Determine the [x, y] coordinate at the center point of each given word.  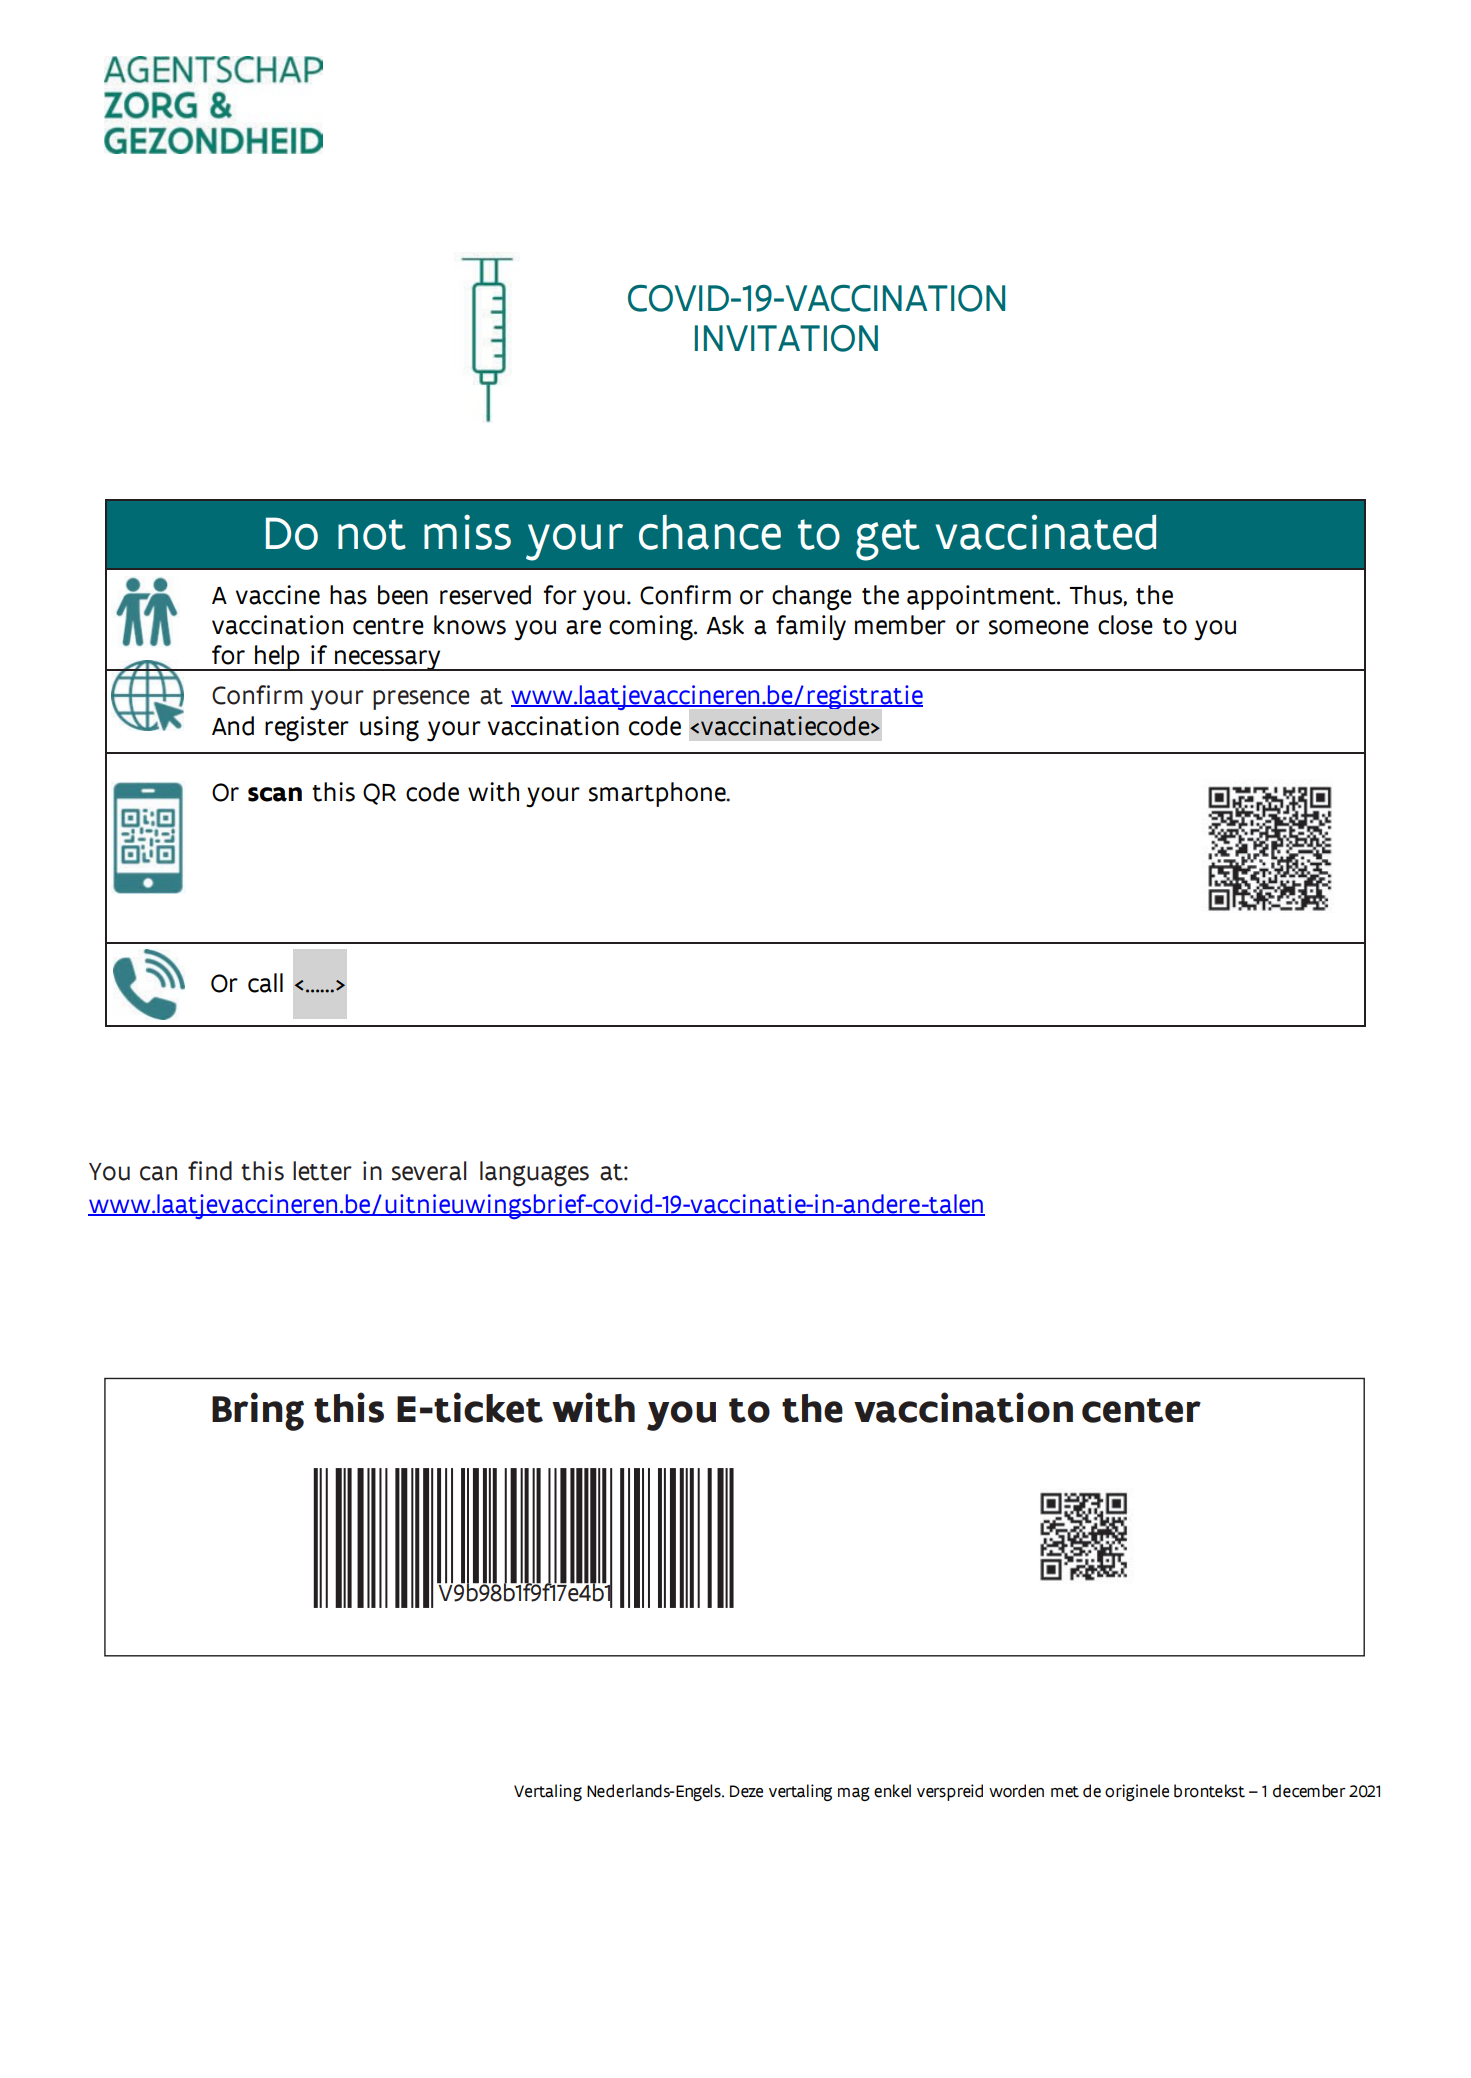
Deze [746, 1791]
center [1141, 1410]
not [372, 534]
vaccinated [1045, 532]
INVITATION [786, 338]
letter [322, 1171]
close [1125, 625]
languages [534, 1174]
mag [854, 1794]
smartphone [658, 794]
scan [275, 794]
